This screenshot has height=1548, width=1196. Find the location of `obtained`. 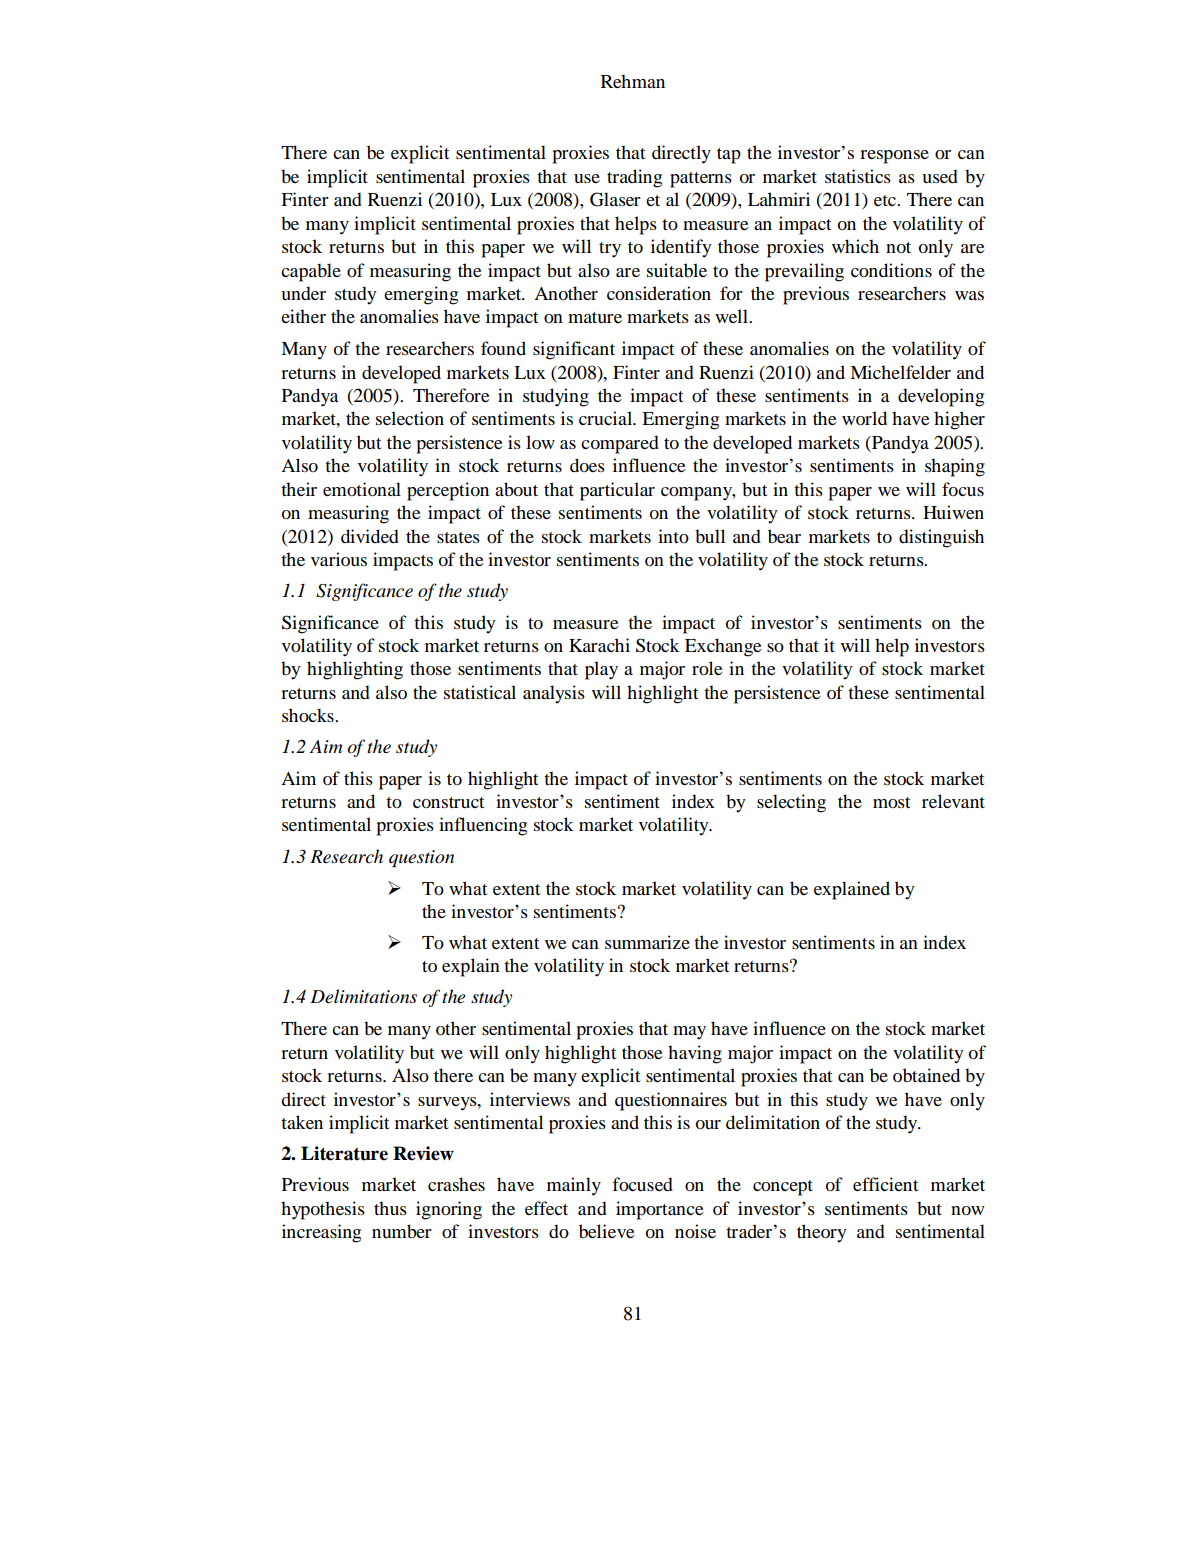

obtained is located at coordinates (926, 1075).
